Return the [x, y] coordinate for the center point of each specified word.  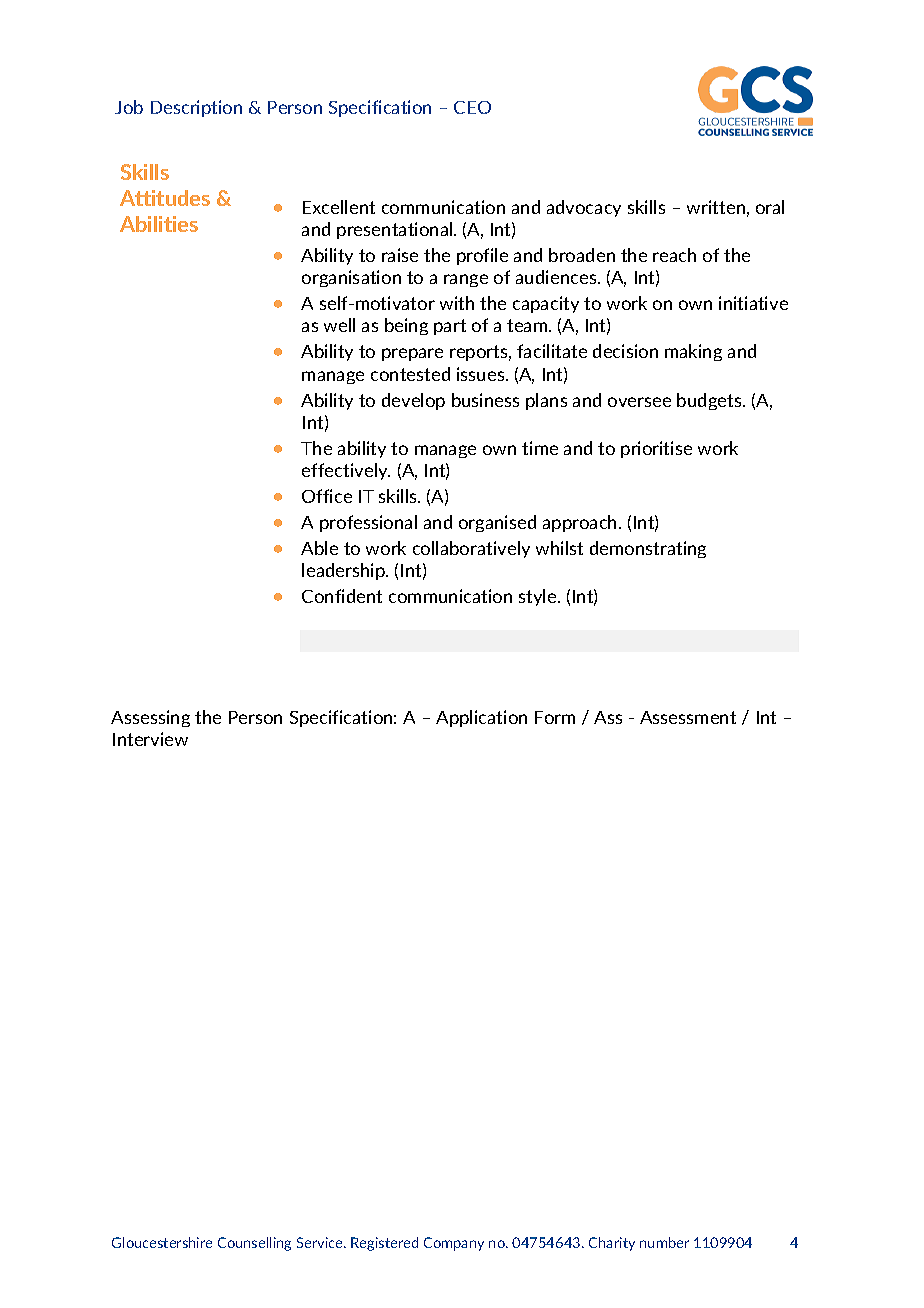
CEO [472, 107]
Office [327, 496]
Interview [150, 739]
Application [481, 718]
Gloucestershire [162, 1242]
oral [770, 207]
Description [196, 108]
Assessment [688, 717]
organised [497, 523]
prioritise [656, 449]
